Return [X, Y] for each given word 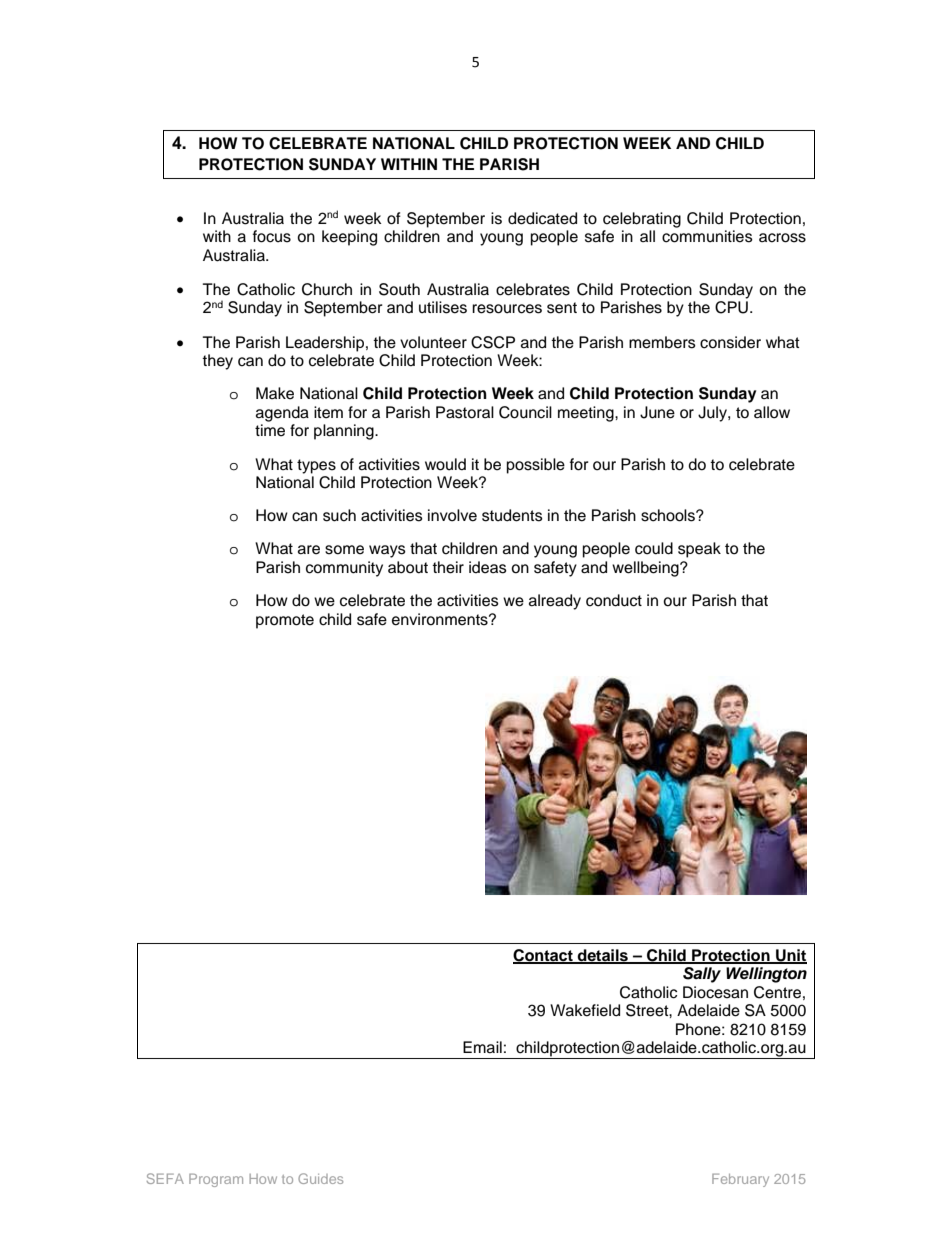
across [782, 238]
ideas [488, 567]
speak [699, 550]
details [603, 956]
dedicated [542, 218]
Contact [544, 956]
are [309, 550]
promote [285, 621]
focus [272, 236]
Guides [320, 1178]
